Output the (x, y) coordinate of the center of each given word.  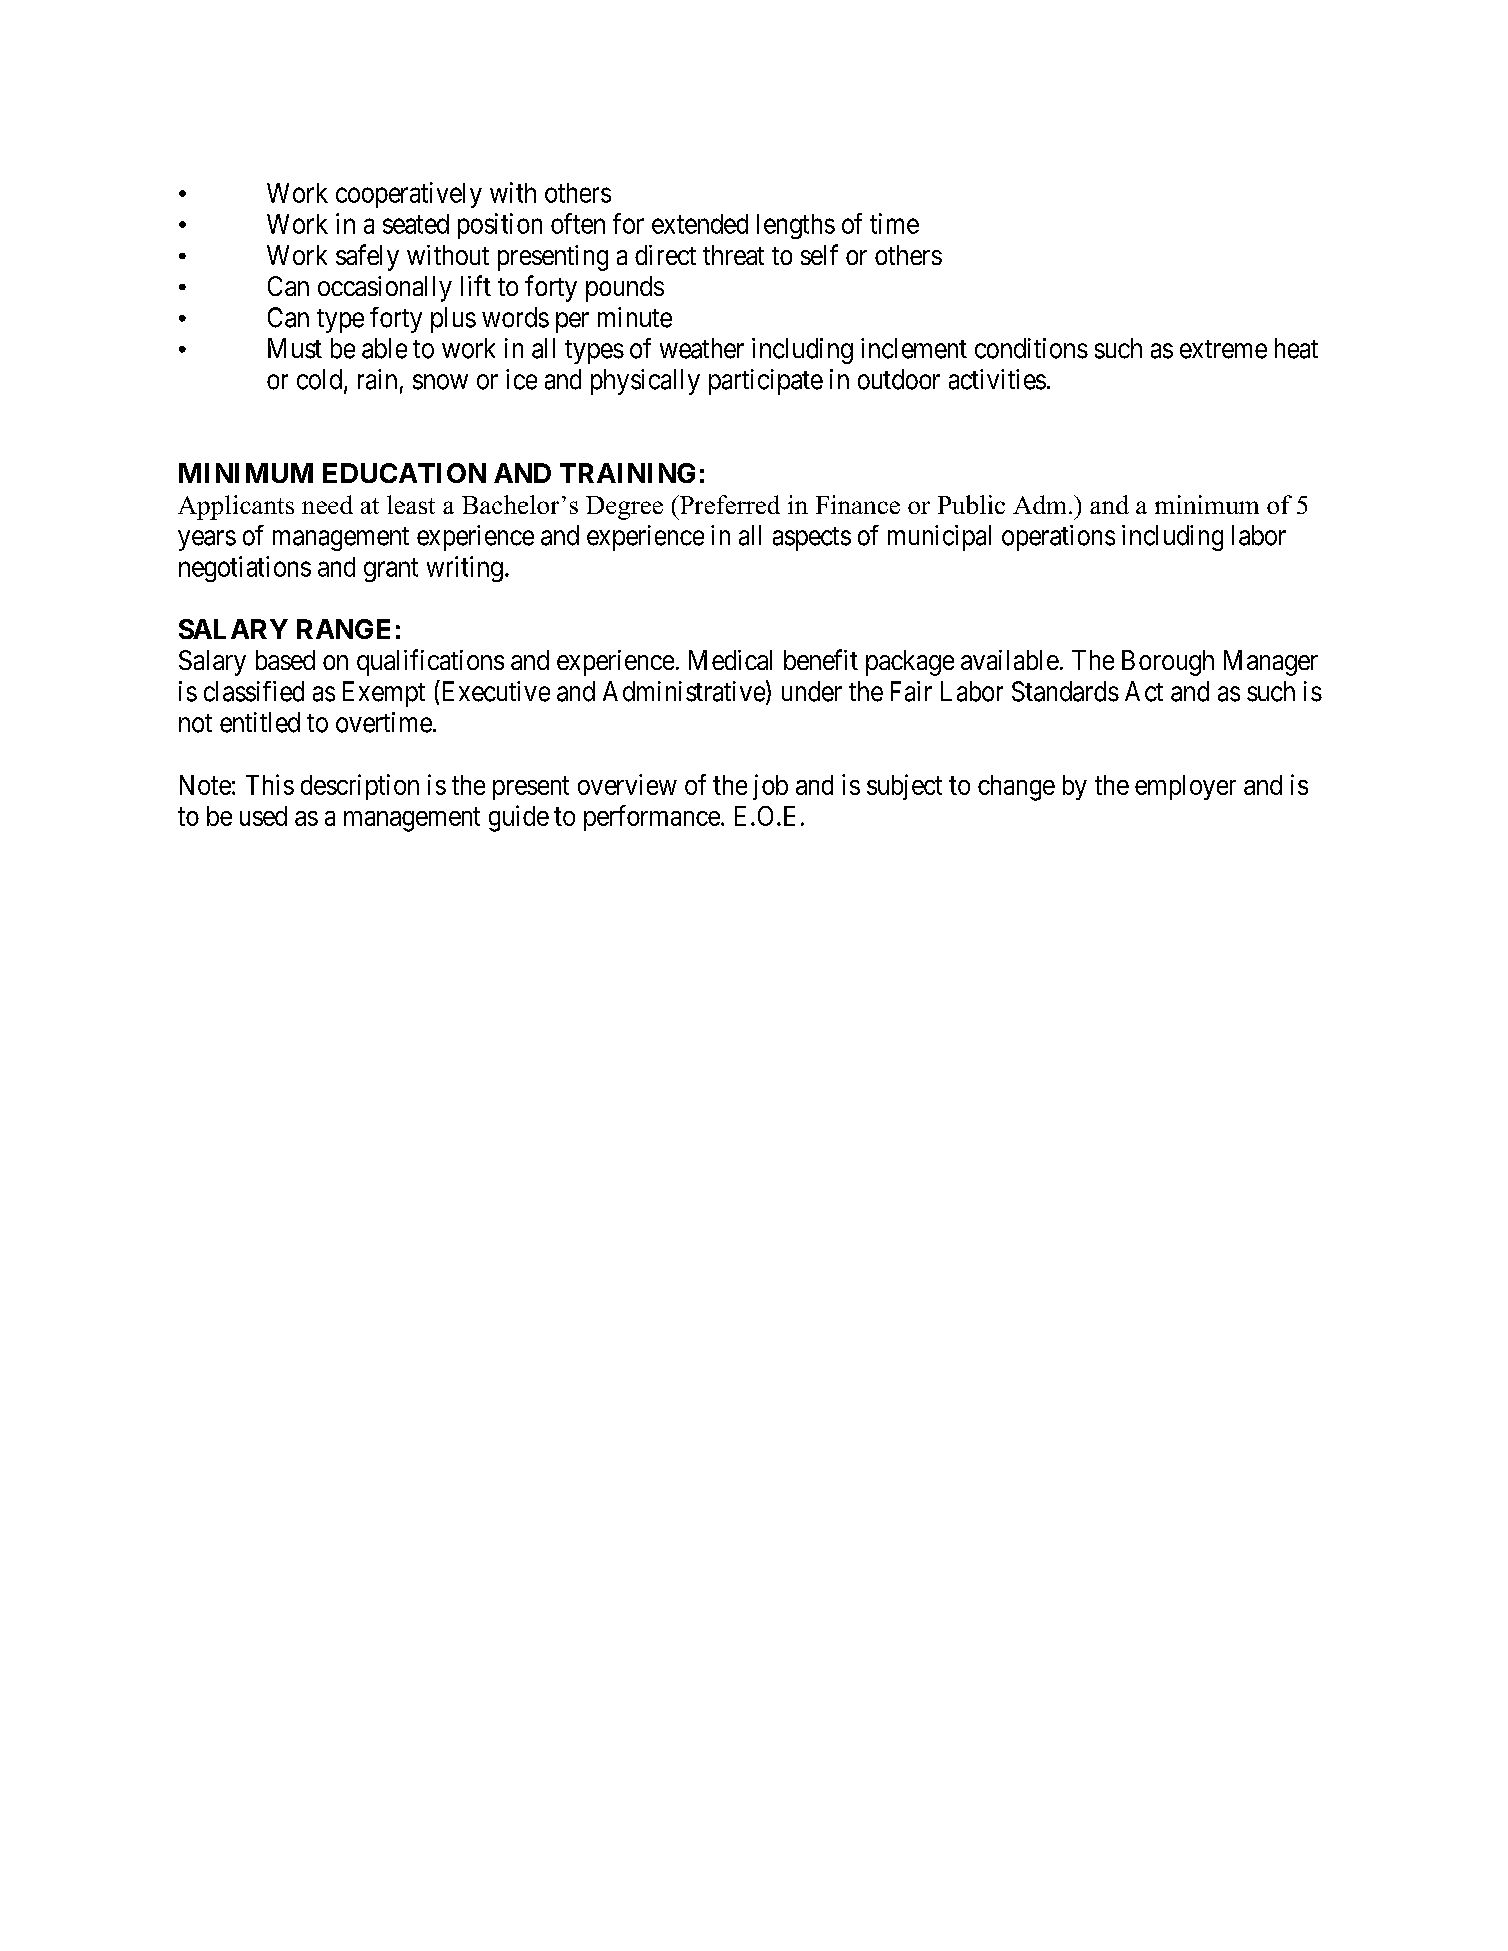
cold (321, 380)
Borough (1168, 663)
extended (700, 224)
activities (997, 379)
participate (766, 382)
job (770, 787)
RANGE (343, 629)
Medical (730, 660)
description (360, 787)
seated (416, 224)
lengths (796, 226)
